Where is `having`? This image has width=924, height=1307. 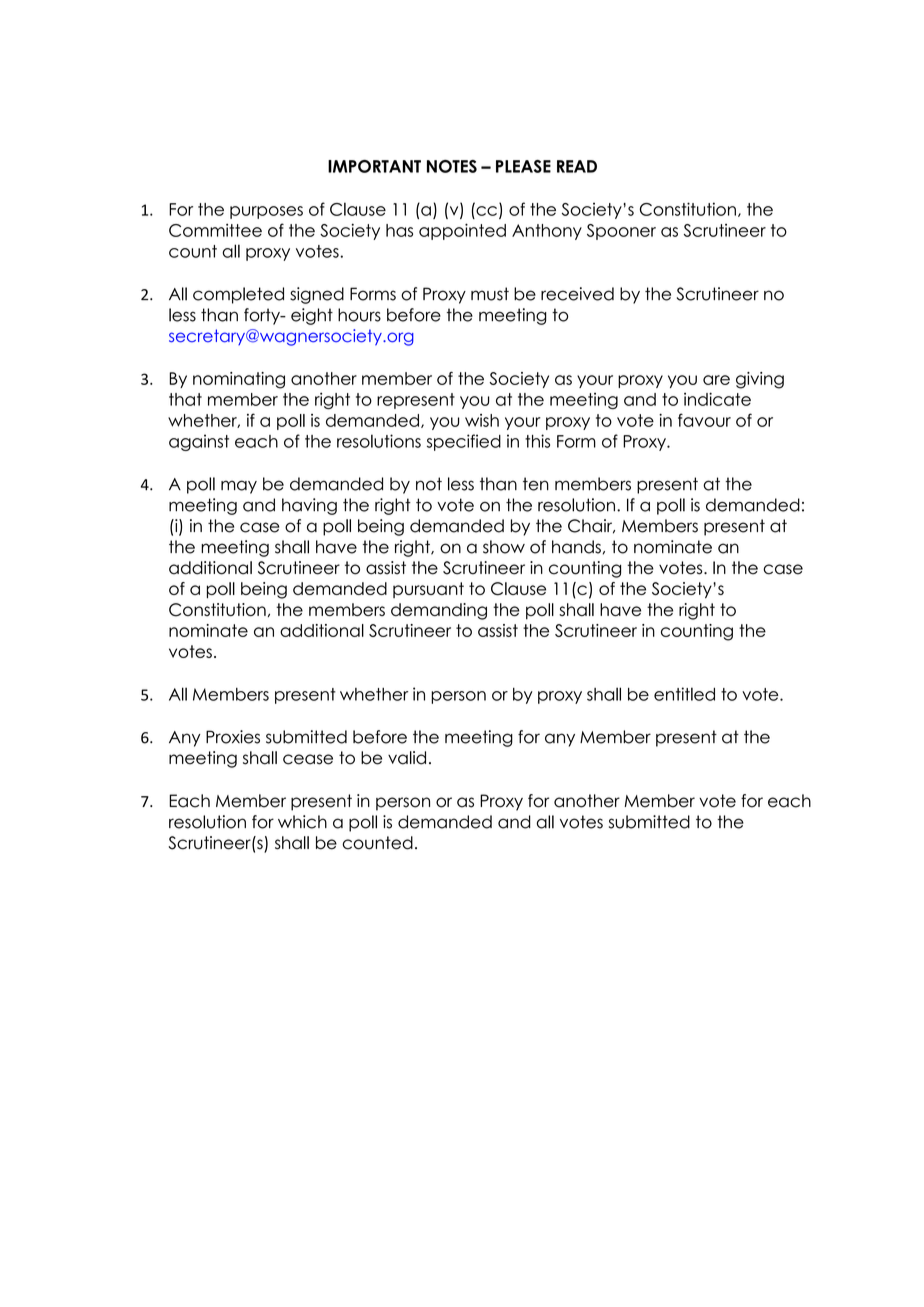
having is located at coordinates (309, 506).
